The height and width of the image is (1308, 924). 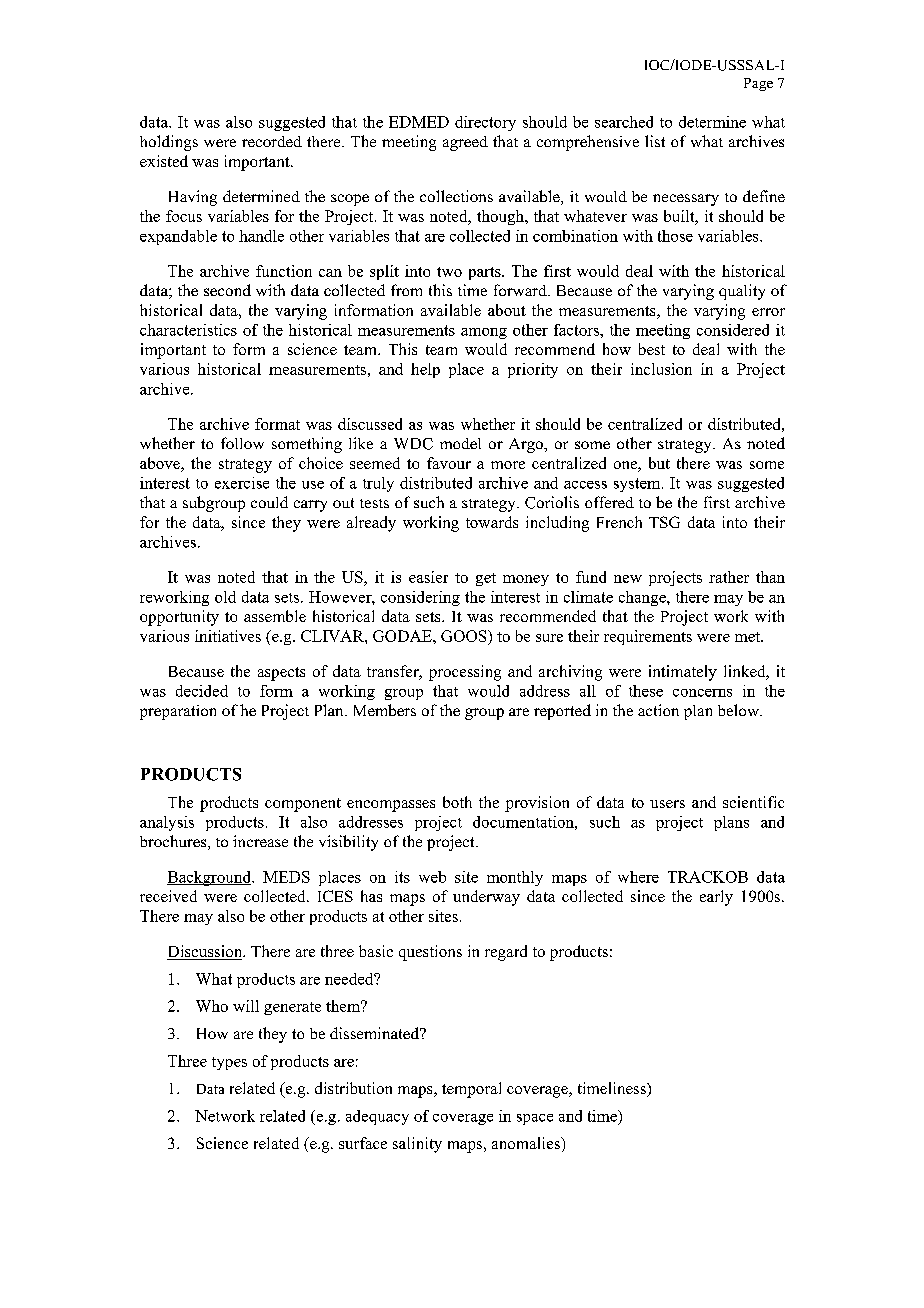 I want to click on GOOS, so click(x=465, y=636).
